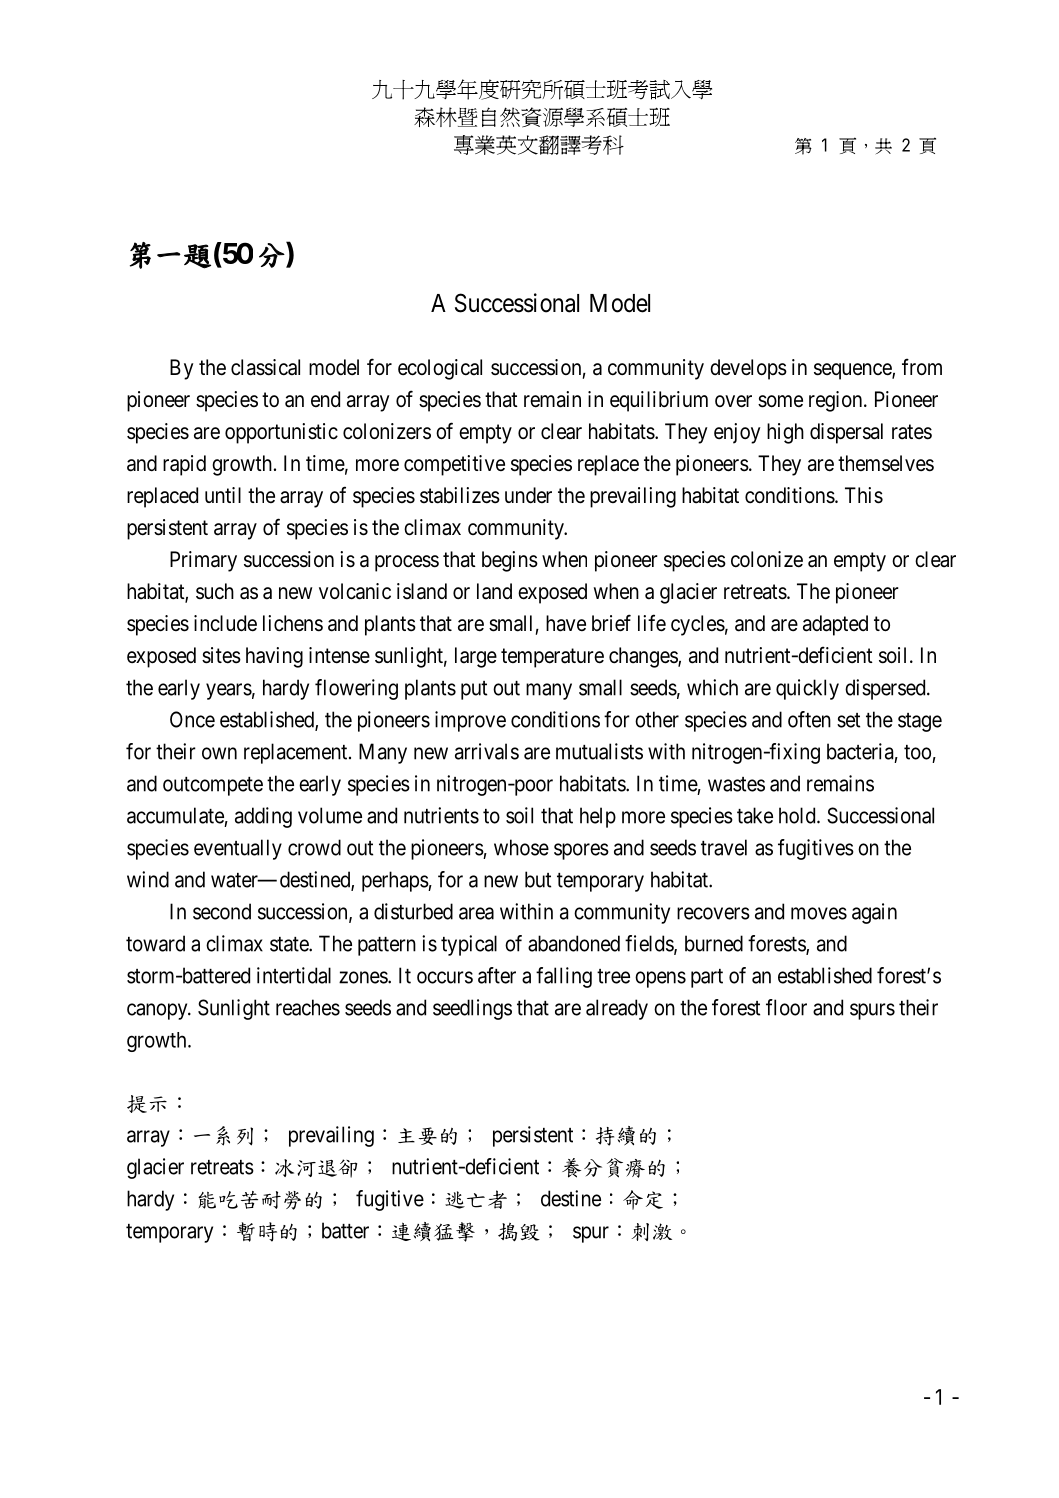 The image size is (1059, 1498). What do you see at coordinates (265, 367) in the image?
I see `classical` at bounding box center [265, 367].
